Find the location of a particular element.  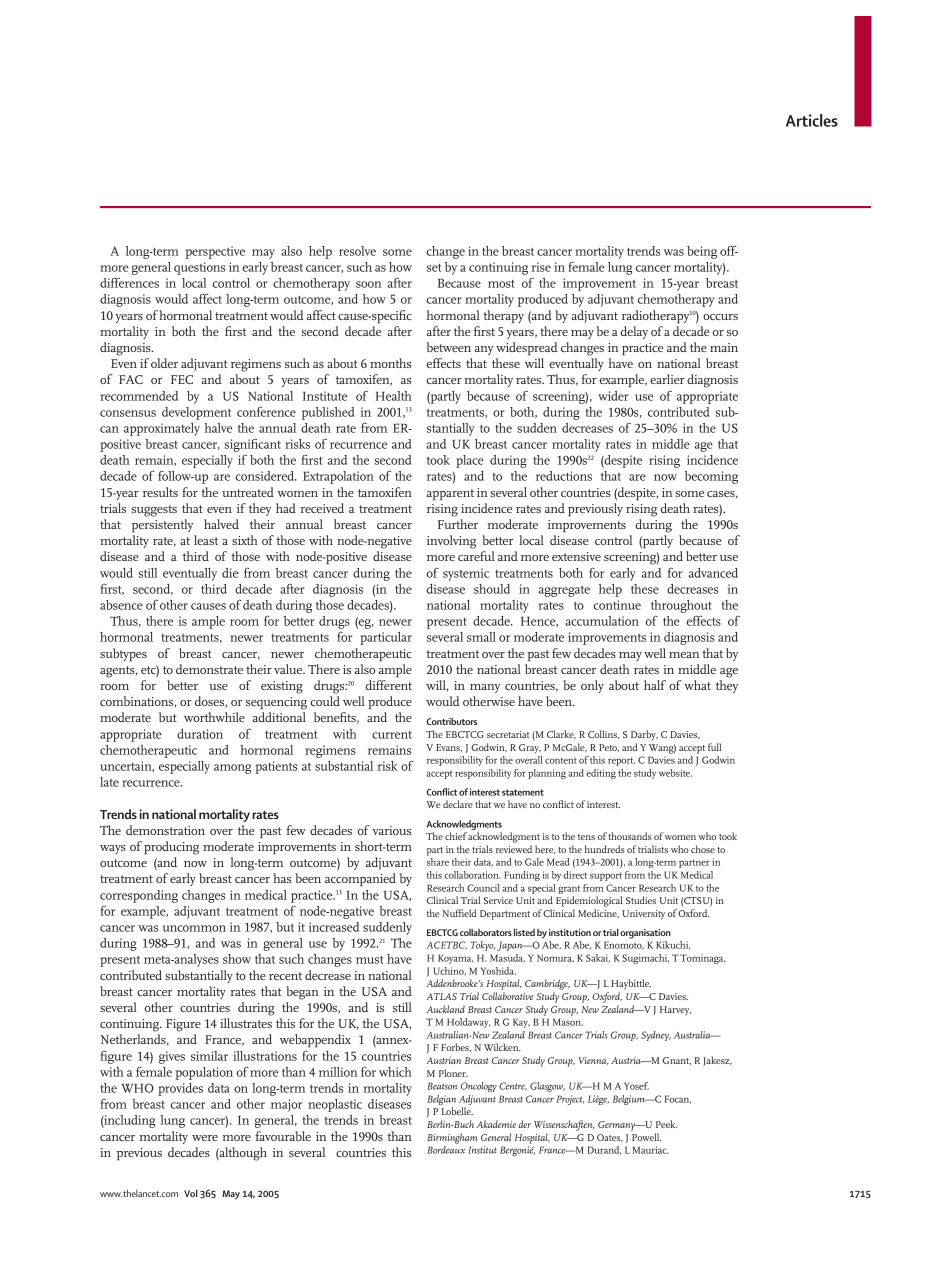

Articles is located at coordinates (812, 120).
